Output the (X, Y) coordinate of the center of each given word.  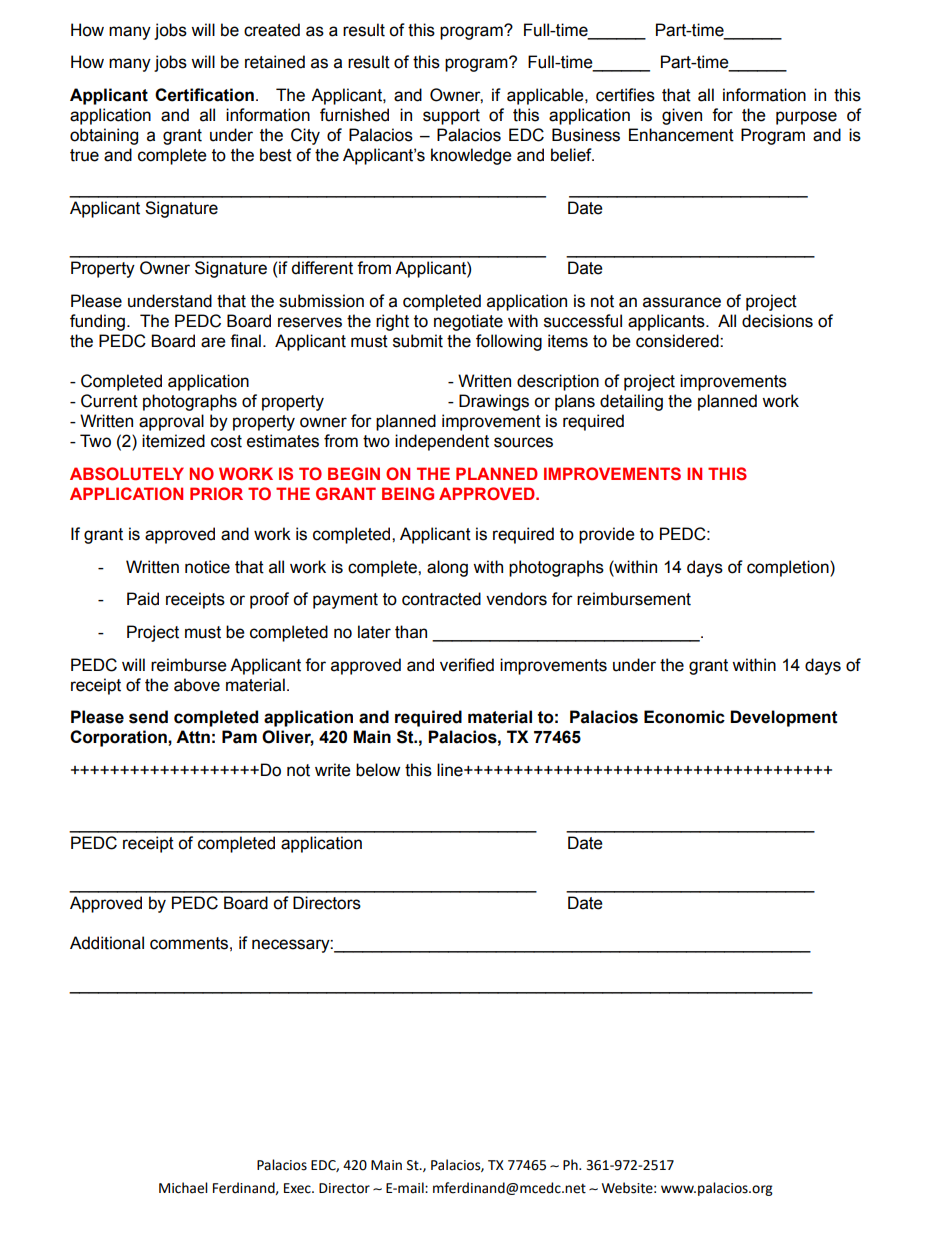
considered (678, 341)
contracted (441, 599)
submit (418, 341)
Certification (204, 95)
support (451, 117)
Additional (107, 943)
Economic (684, 717)
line (451, 770)
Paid (143, 599)
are (213, 342)
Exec (298, 1188)
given (682, 116)
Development (784, 718)
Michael (183, 1188)
